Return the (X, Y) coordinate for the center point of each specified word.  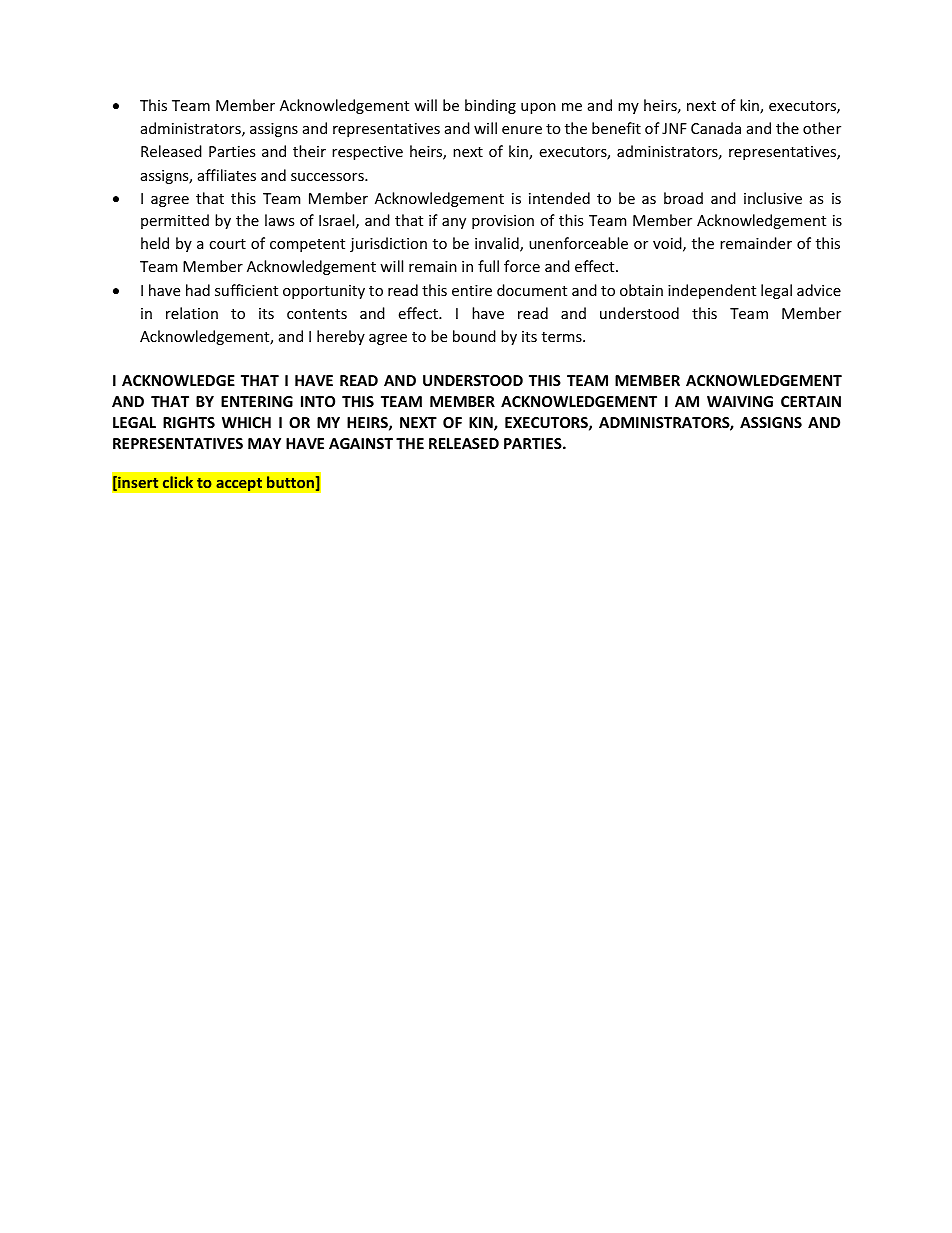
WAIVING (740, 401)
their (309, 151)
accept (239, 484)
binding (490, 106)
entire (472, 290)
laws (279, 220)
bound (474, 336)
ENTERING (257, 401)
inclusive (773, 198)
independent (712, 291)
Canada (716, 128)
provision (503, 222)
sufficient (246, 290)
